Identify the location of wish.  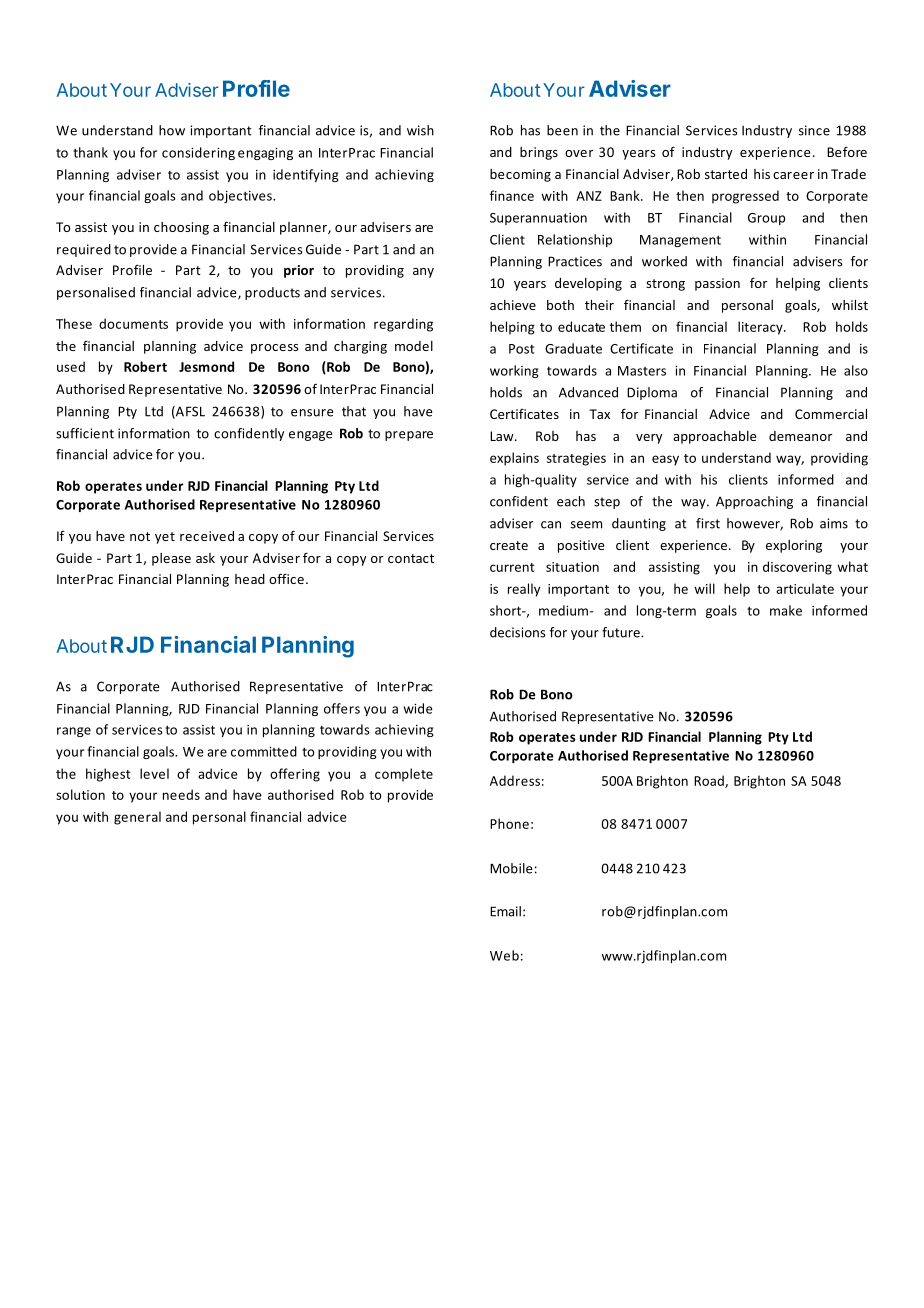
(420, 130).
